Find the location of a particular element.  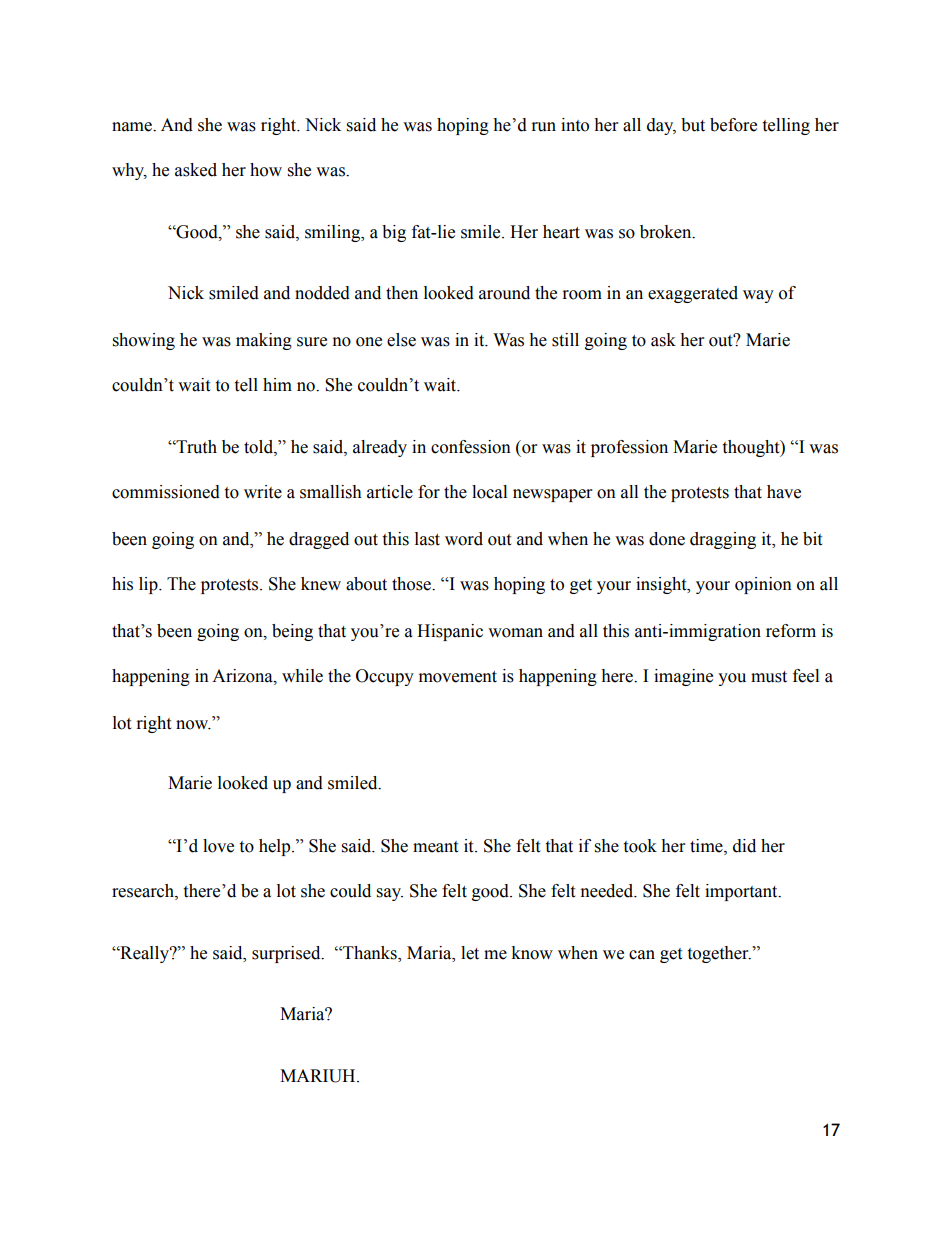

word is located at coordinates (464, 539).
